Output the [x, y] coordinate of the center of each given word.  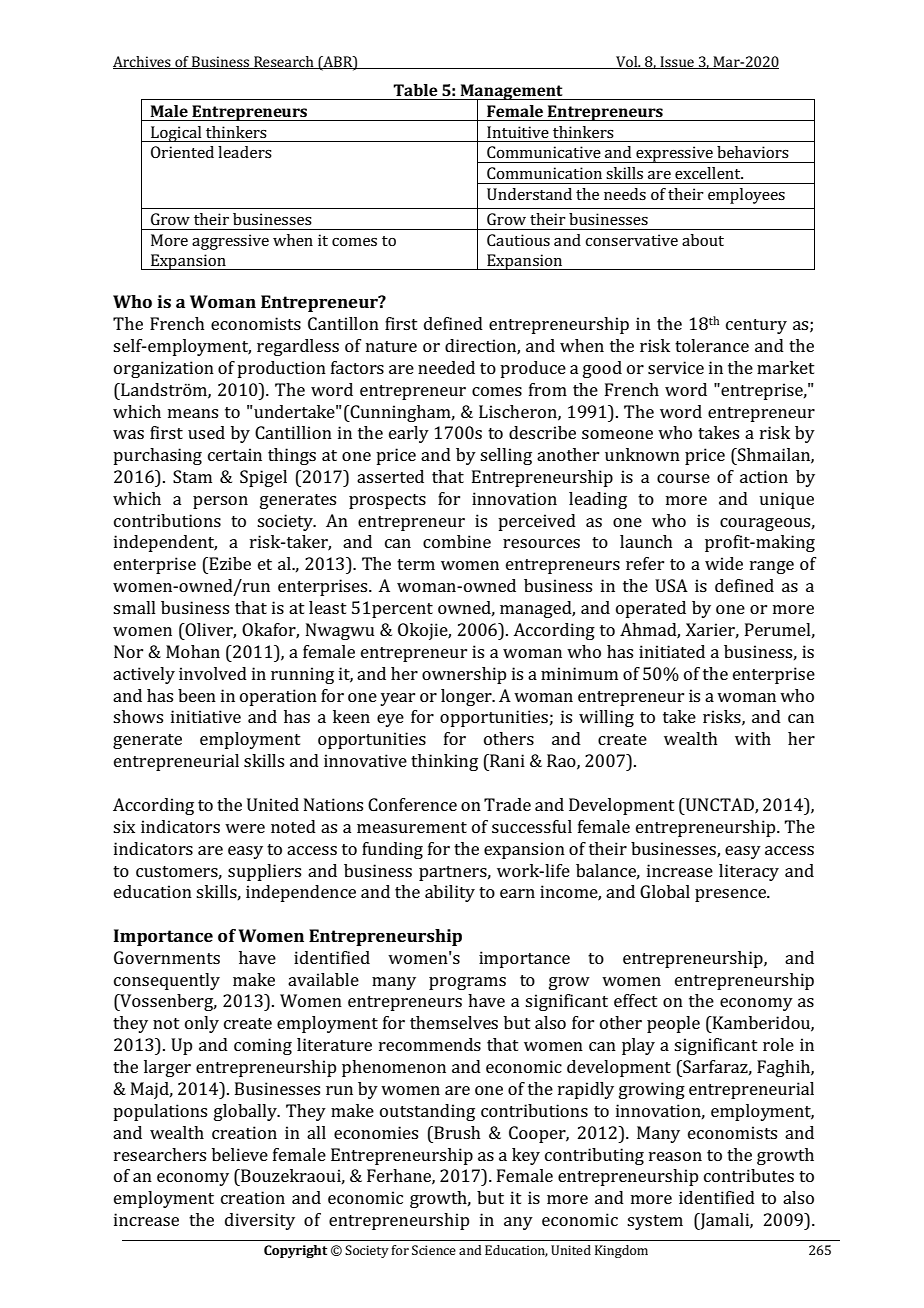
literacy [749, 872]
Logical [176, 134]
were [245, 828]
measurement [412, 827]
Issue [677, 62]
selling [506, 456]
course [683, 478]
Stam [192, 476]
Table [415, 90]
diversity [260, 1221]
